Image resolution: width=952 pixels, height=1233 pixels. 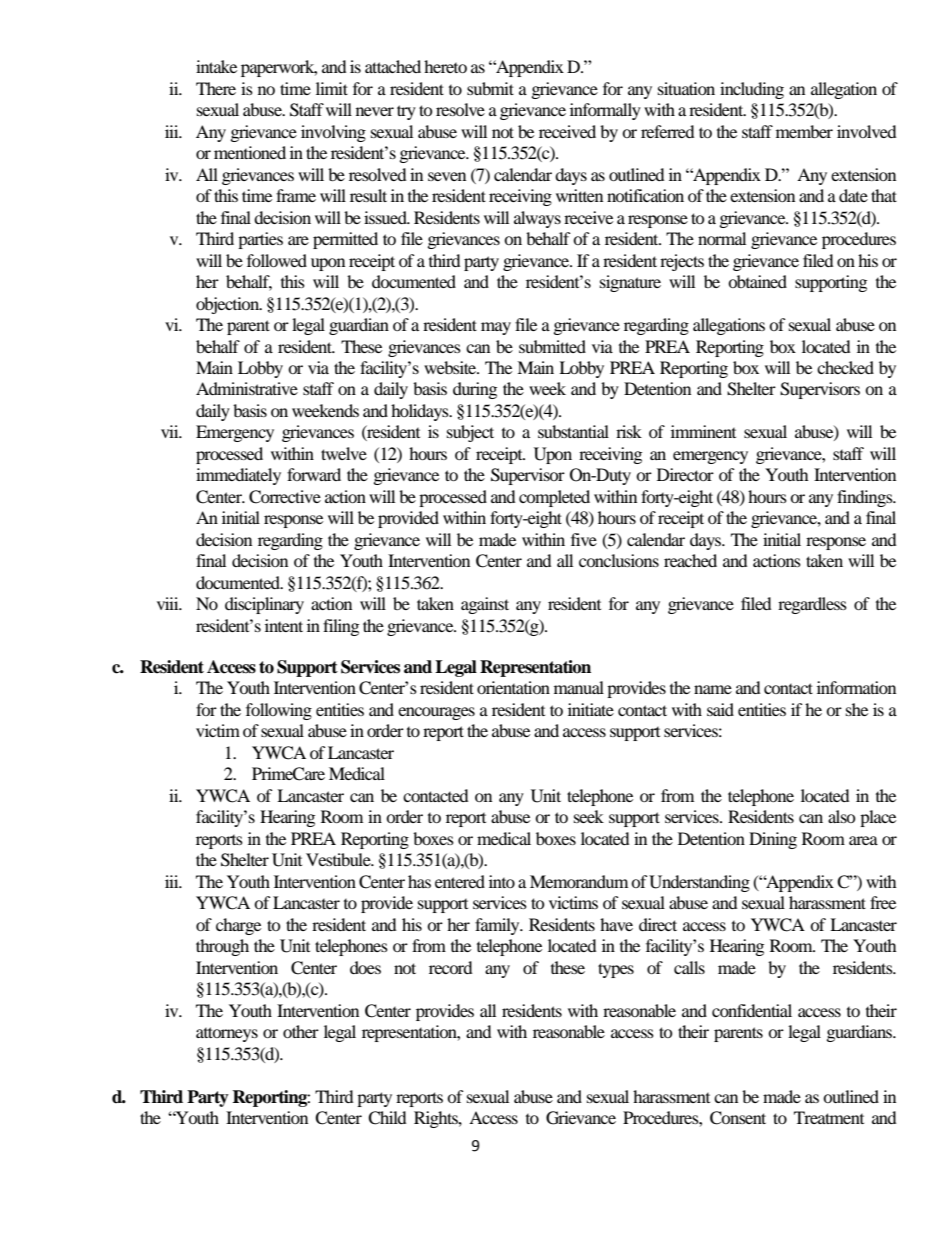 I want to click on There, so click(x=216, y=88).
